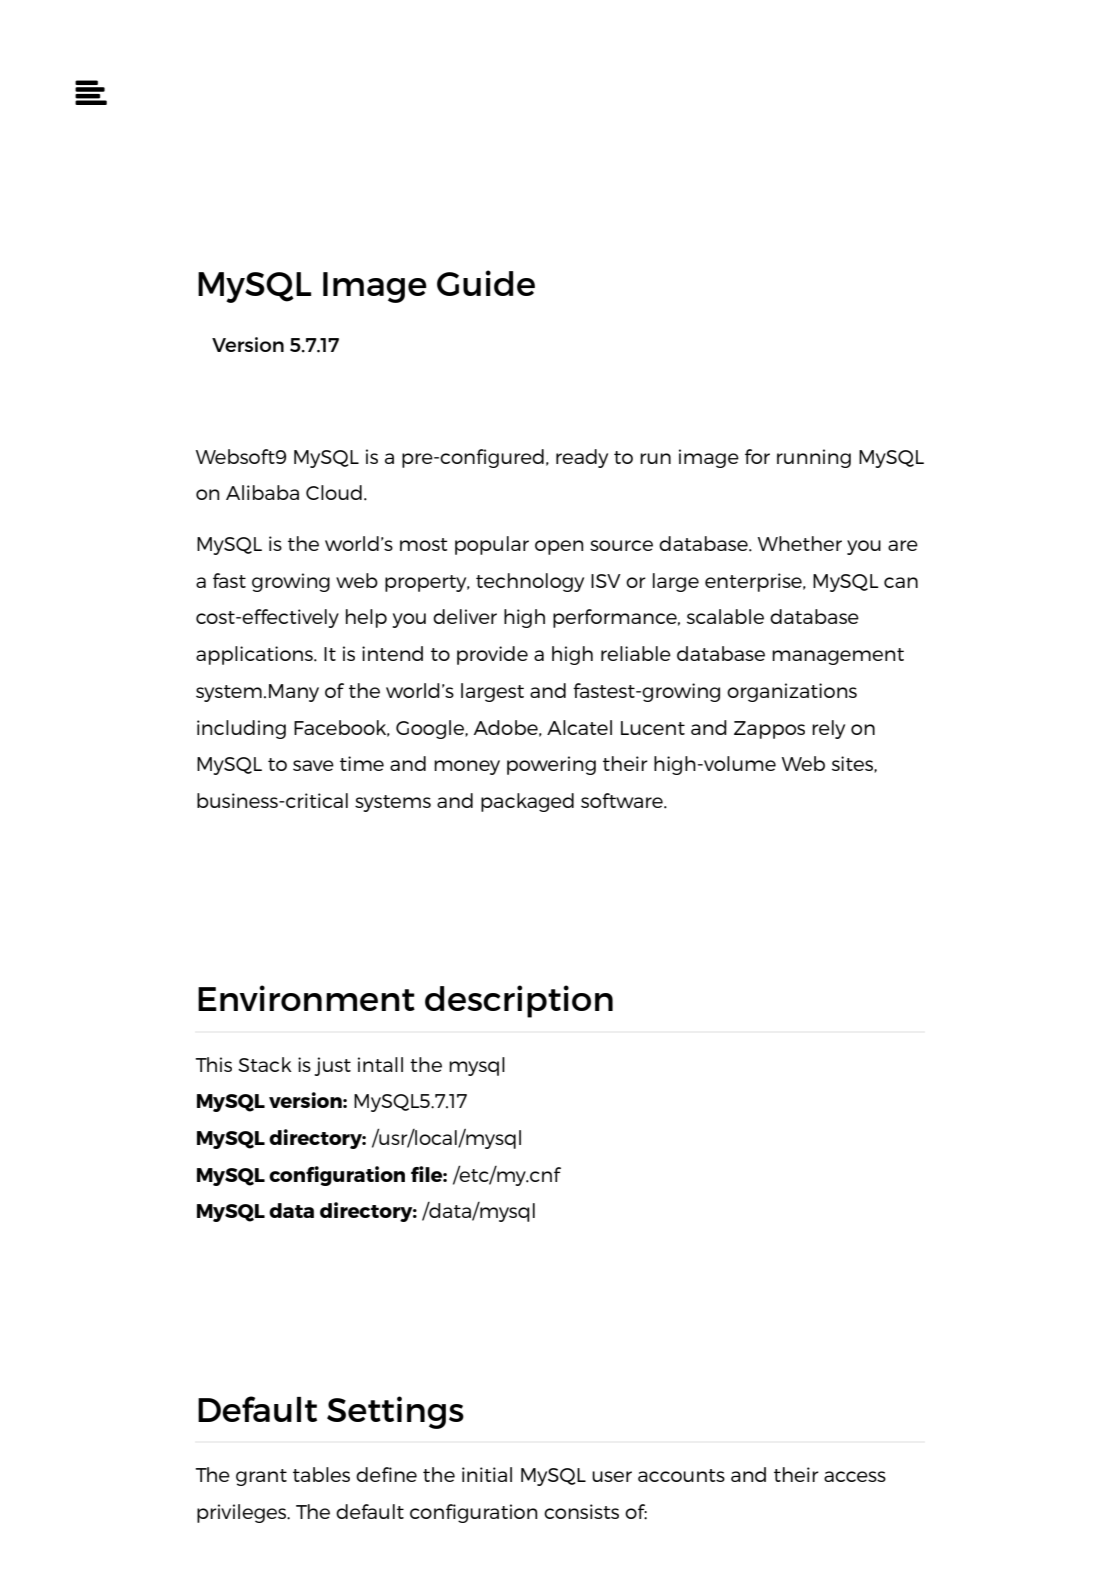 The height and width of the page is (1583, 1119). Describe the element at coordinates (800, 543) in the page. I see `Whether` at that location.
